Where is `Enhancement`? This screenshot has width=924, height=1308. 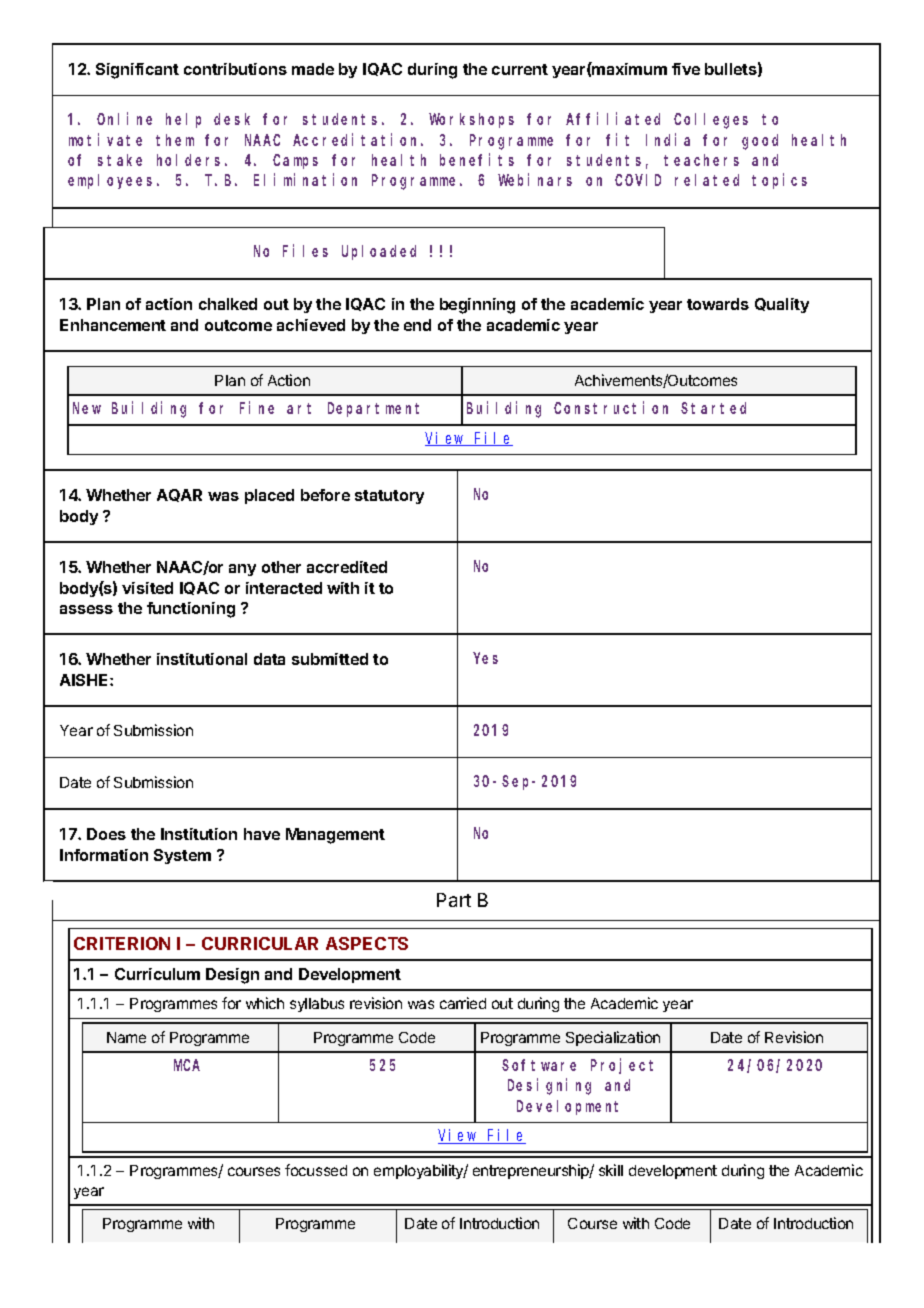 Enhancement is located at coordinates (113, 325).
